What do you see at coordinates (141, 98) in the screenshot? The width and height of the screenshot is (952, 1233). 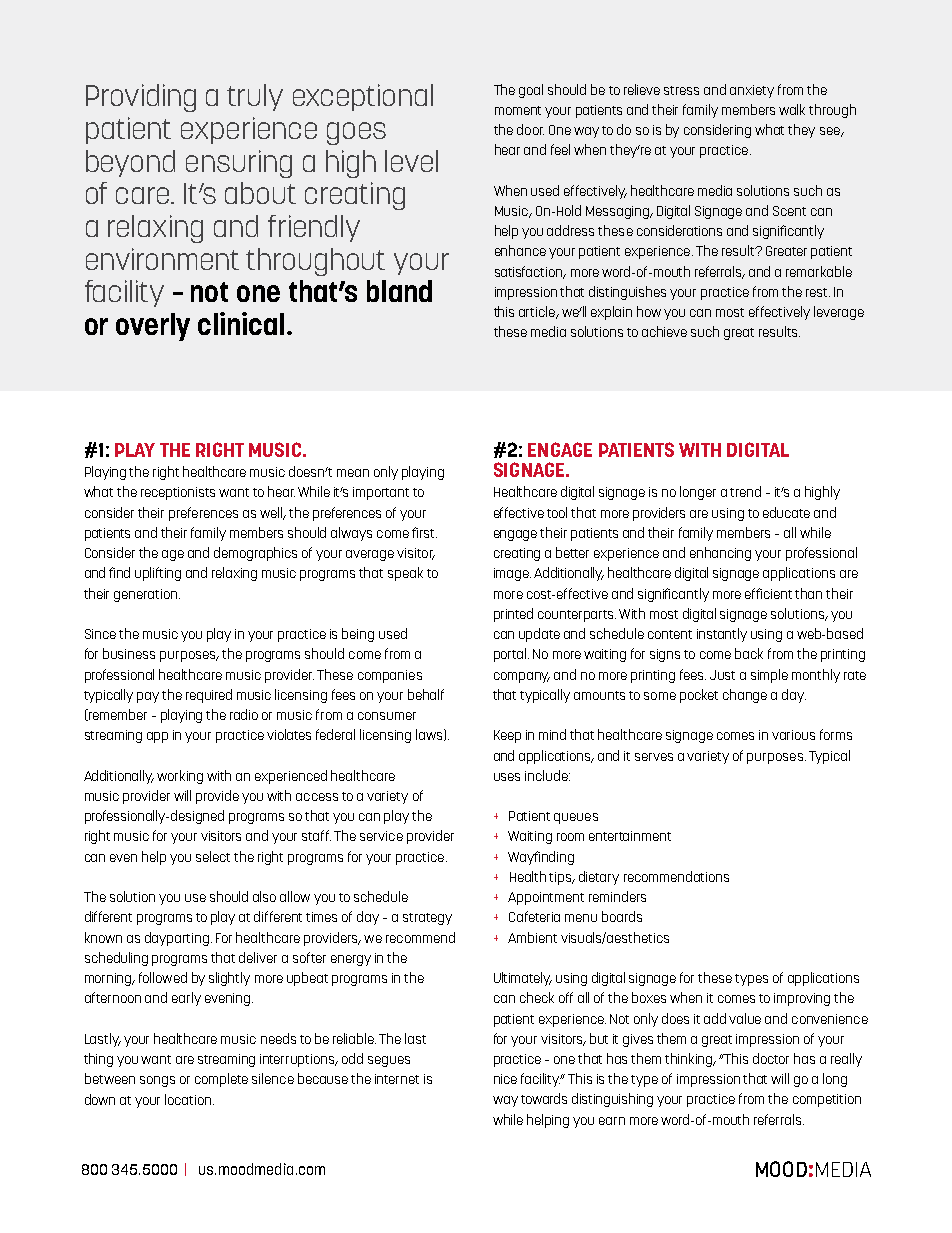 I see `Providing` at bounding box center [141, 98].
